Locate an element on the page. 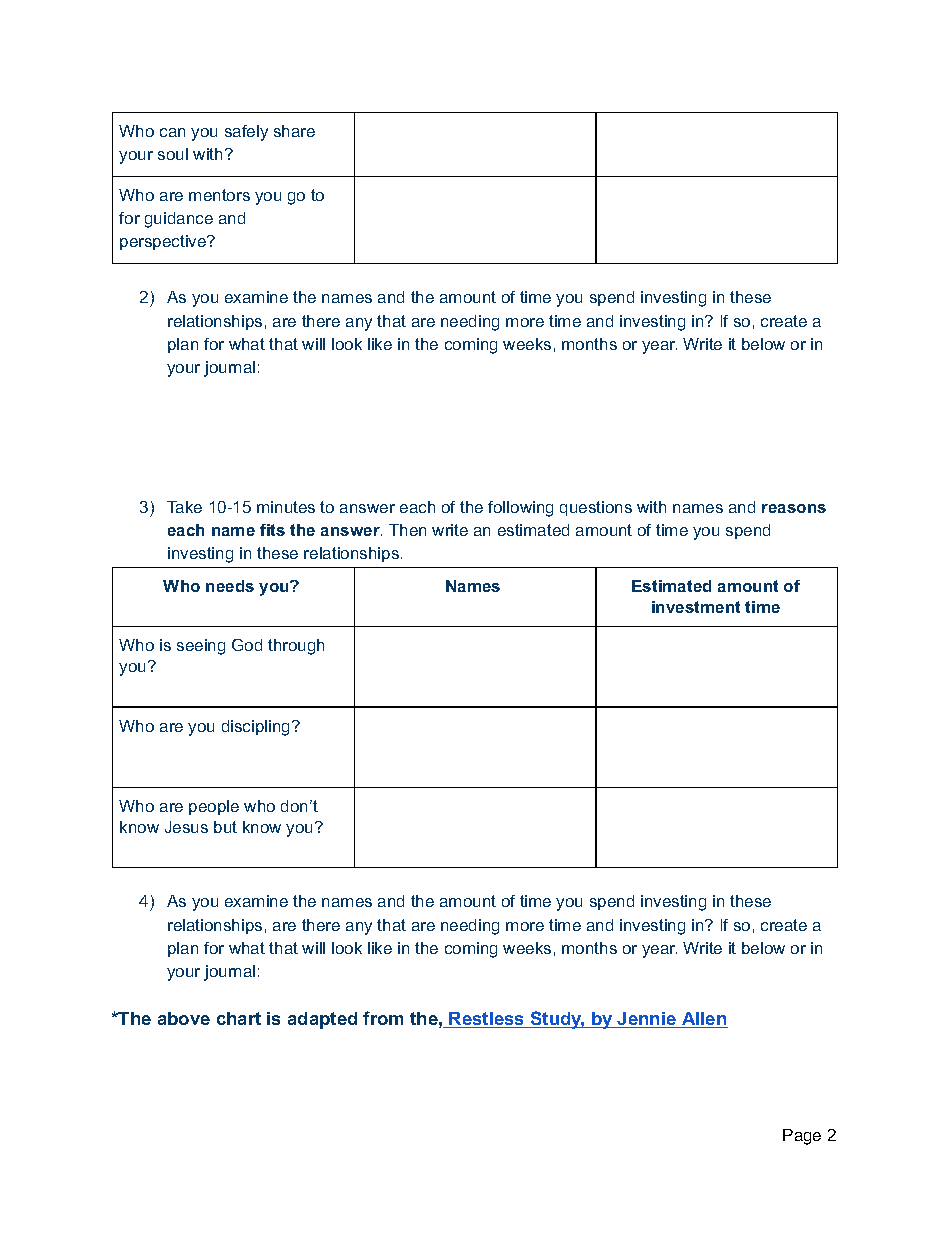  safely is located at coordinates (246, 133).
